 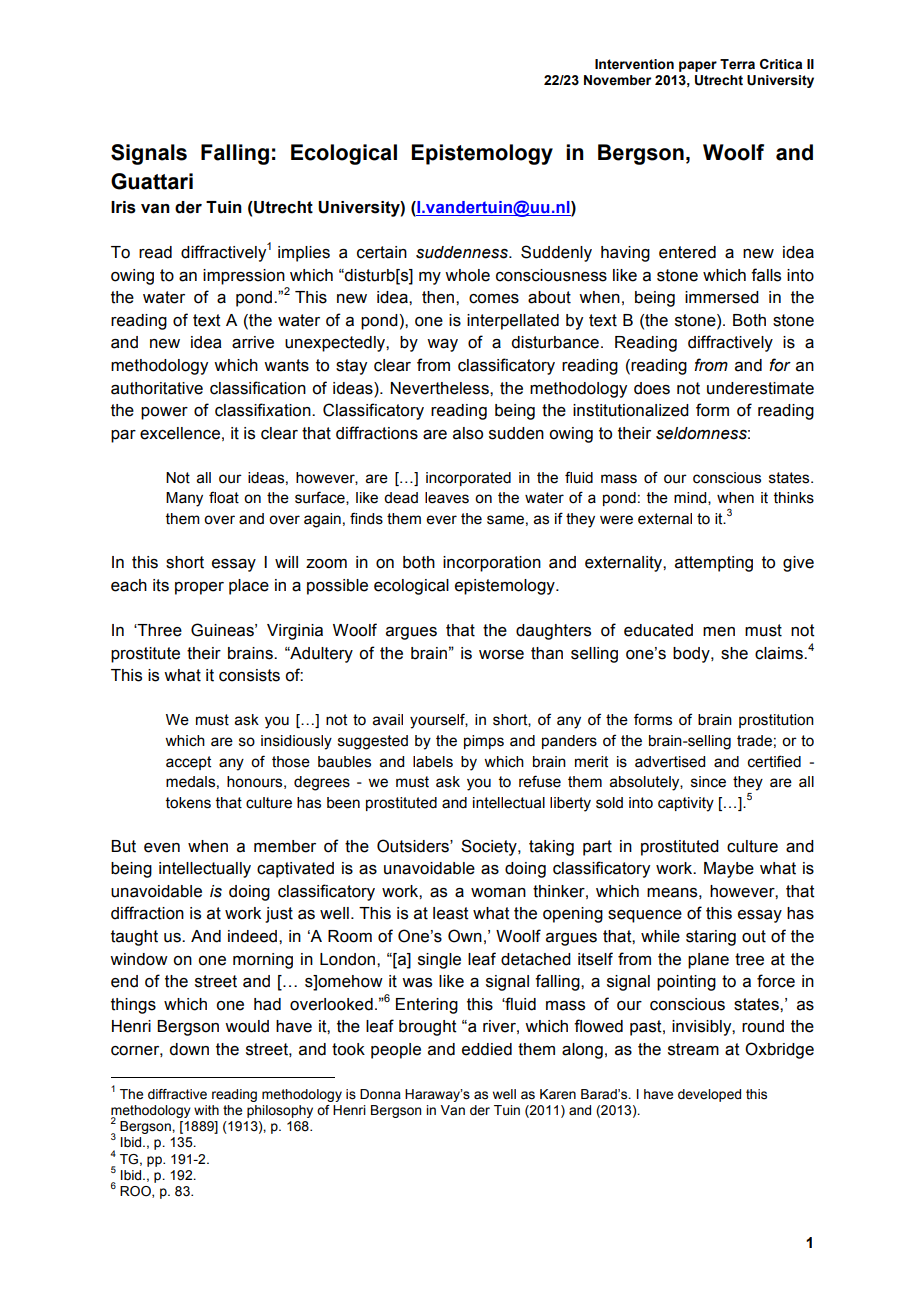 What do you see at coordinates (722, 297) in the screenshot?
I see `immersed` at bounding box center [722, 297].
